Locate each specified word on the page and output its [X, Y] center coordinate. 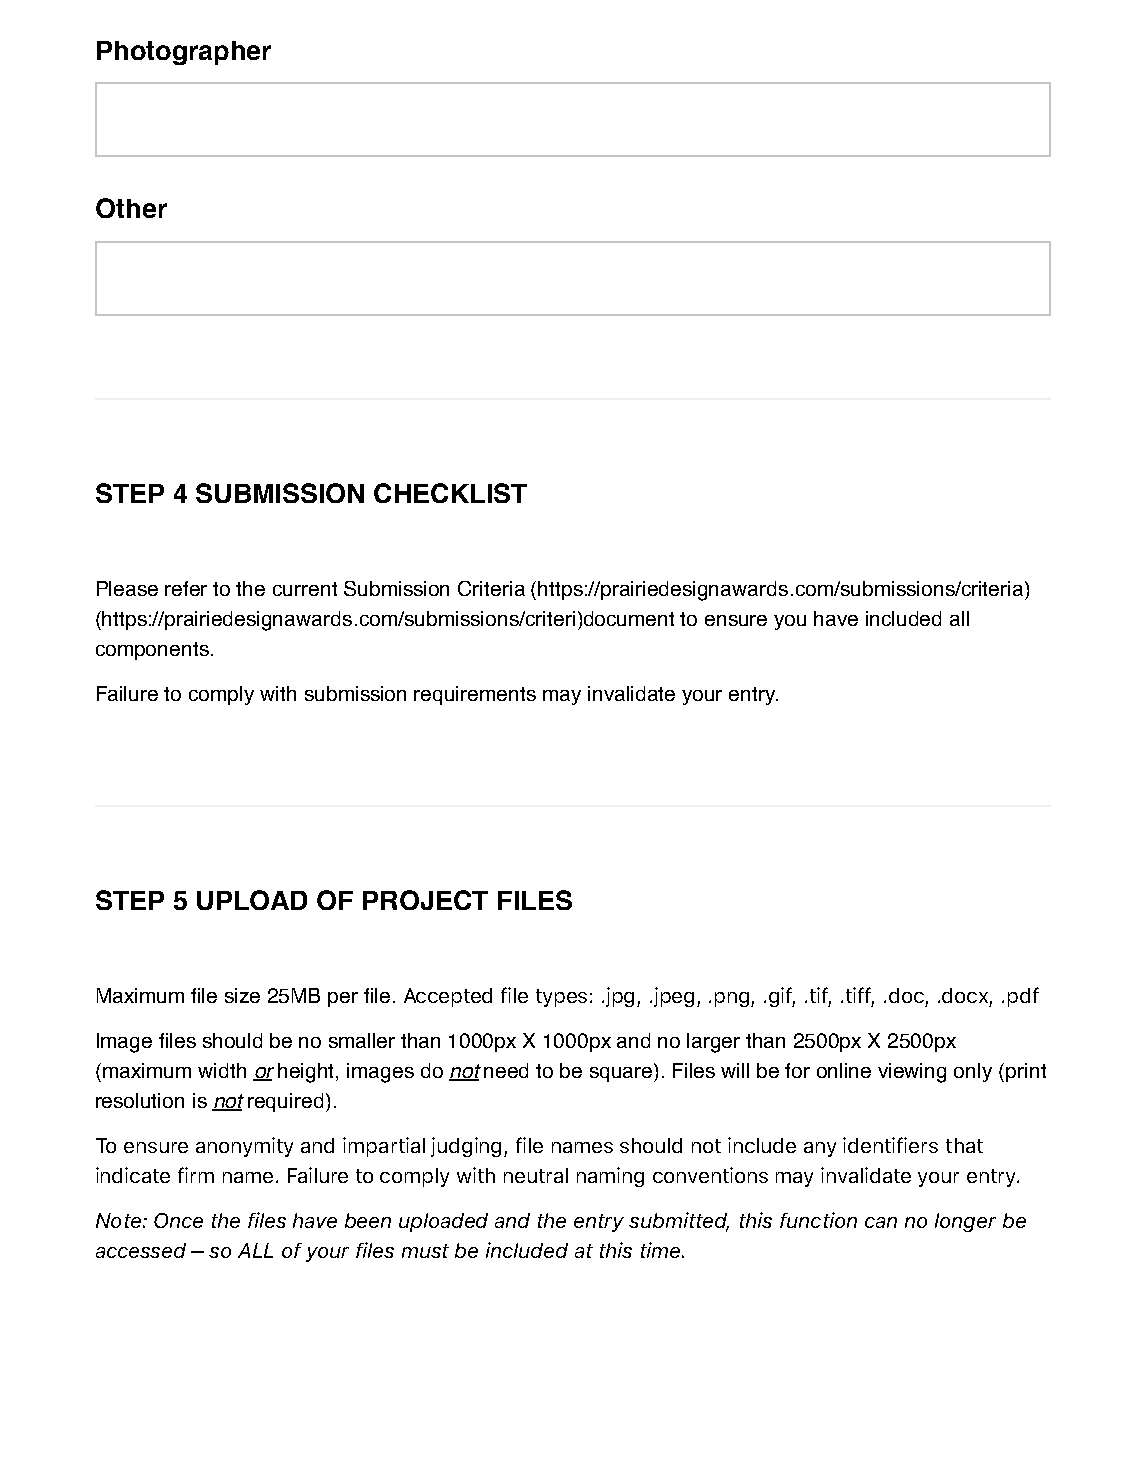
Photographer [184, 53]
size [242, 995]
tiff [860, 996]
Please [127, 588]
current [305, 589]
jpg [622, 997]
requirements [475, 695]
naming [610, 1177]
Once [178, 1220]
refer [186, 588]
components [152, 651]
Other [131, 208]
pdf [1023, 997]
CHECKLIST [450, 493]
